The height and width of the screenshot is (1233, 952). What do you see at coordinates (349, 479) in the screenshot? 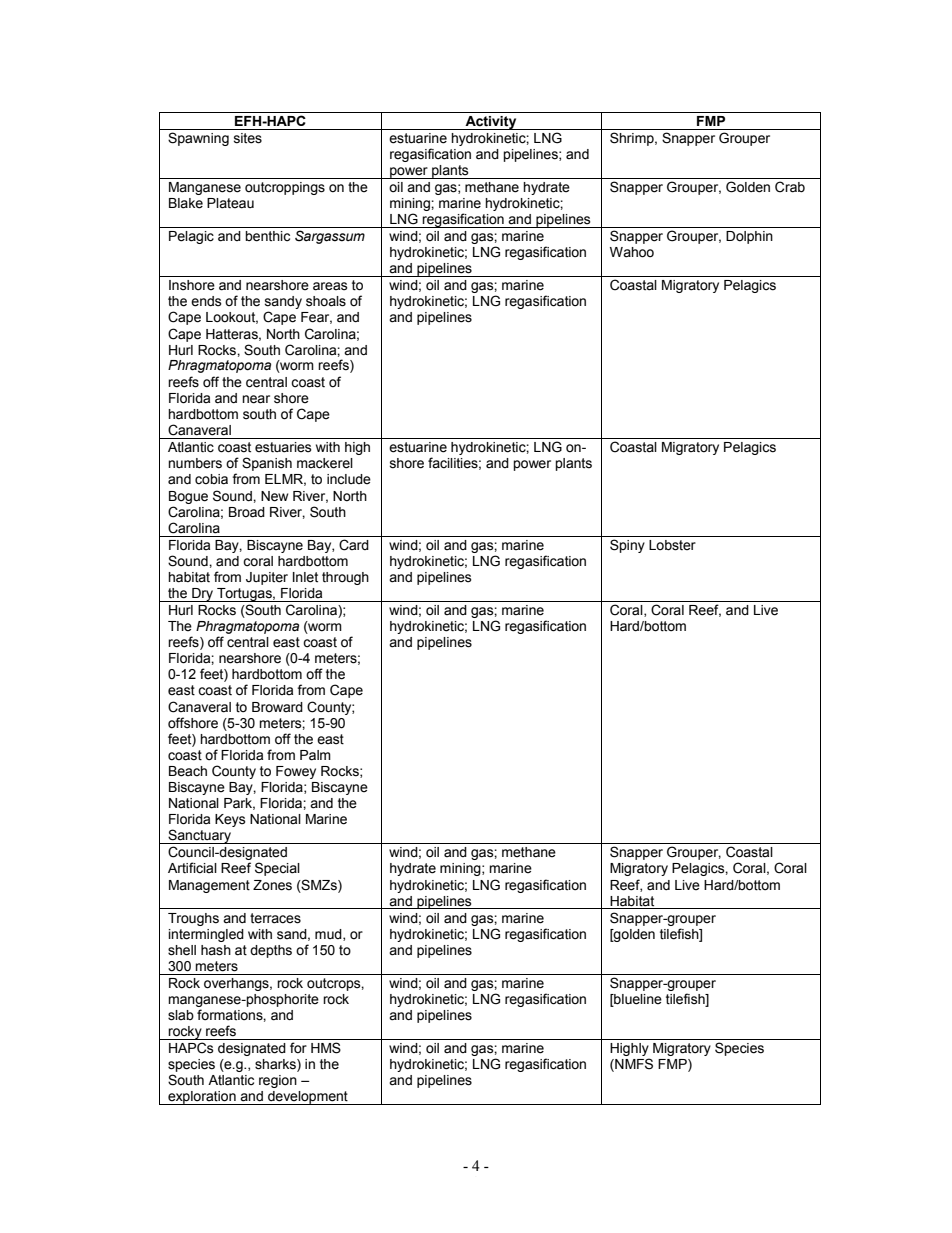
I see `include` at bounding box center [349, 479].
